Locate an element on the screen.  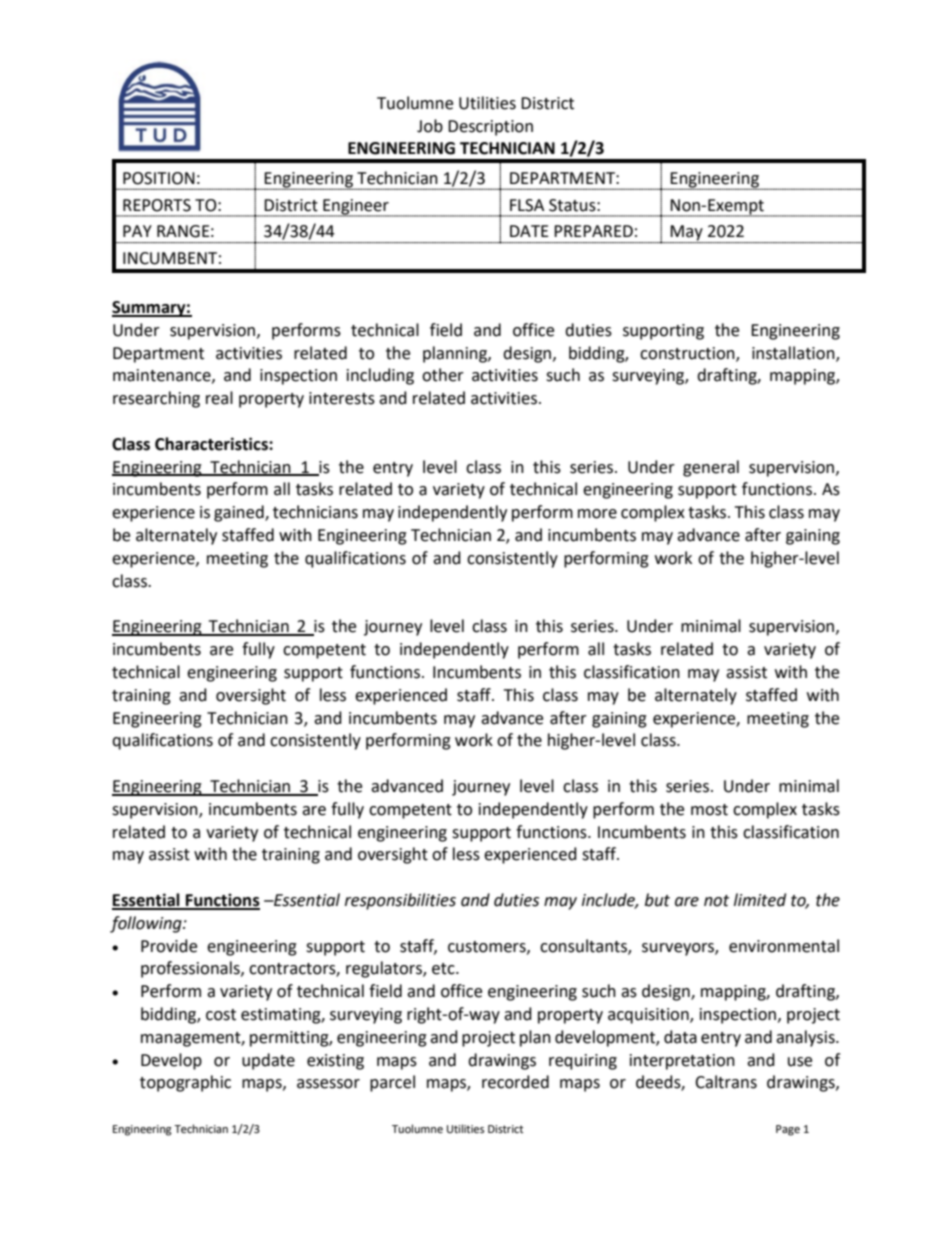
general is located at coordinates (711, 468).
